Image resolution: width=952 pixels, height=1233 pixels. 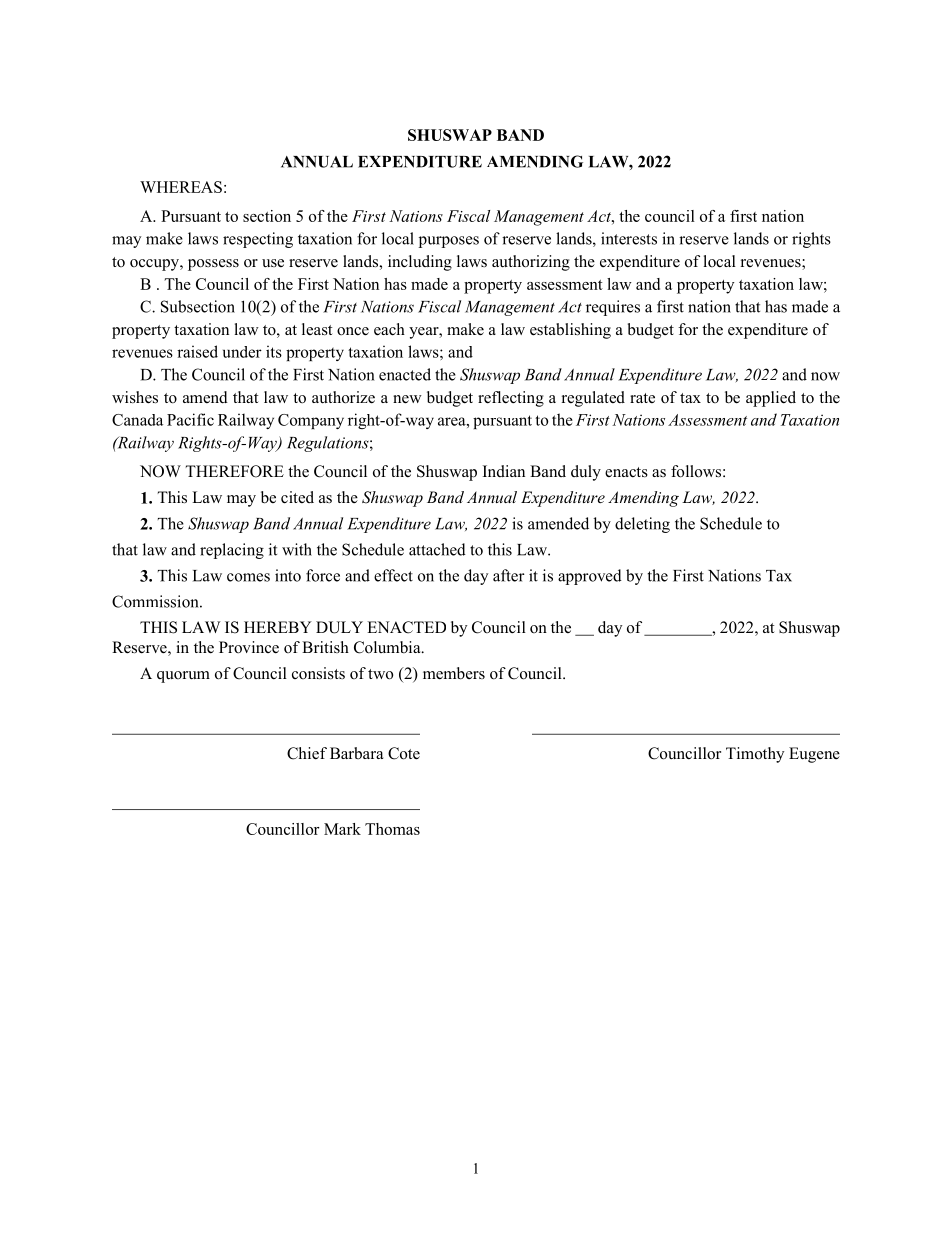 I want to click on Indian, so click(x=504, y=471).
